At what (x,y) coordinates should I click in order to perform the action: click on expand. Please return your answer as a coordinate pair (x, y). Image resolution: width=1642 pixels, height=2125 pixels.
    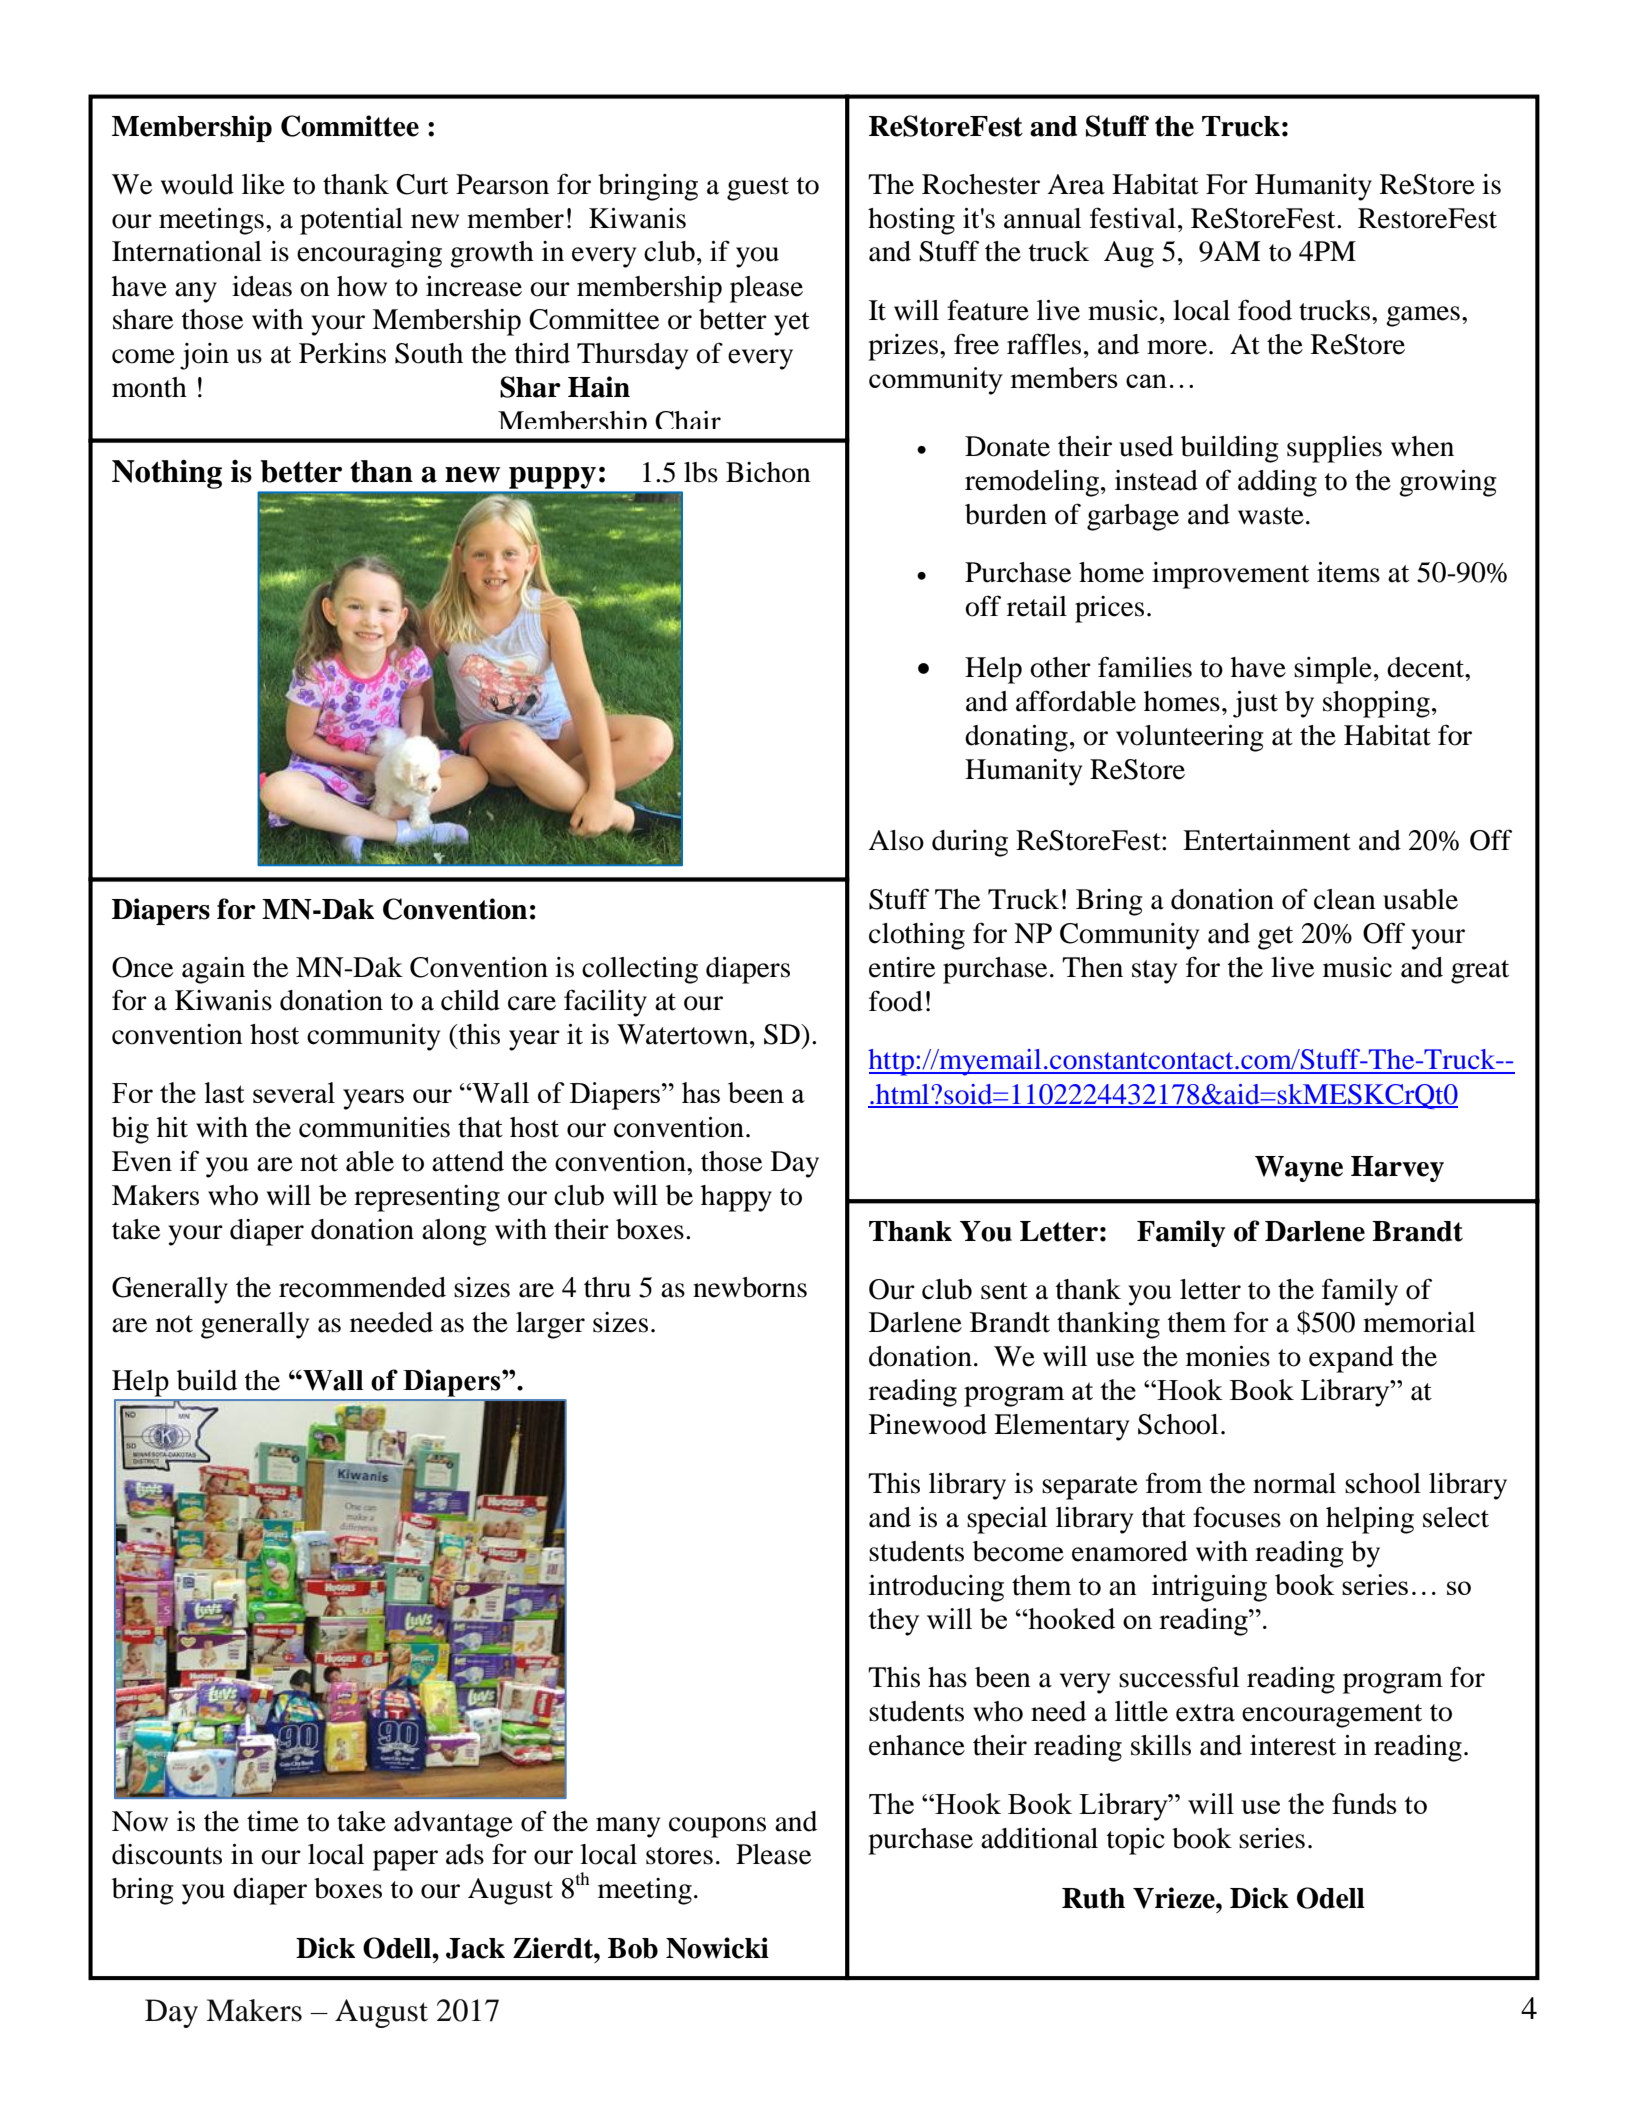
    Looking at the image, I should click on (1351, 1359).
